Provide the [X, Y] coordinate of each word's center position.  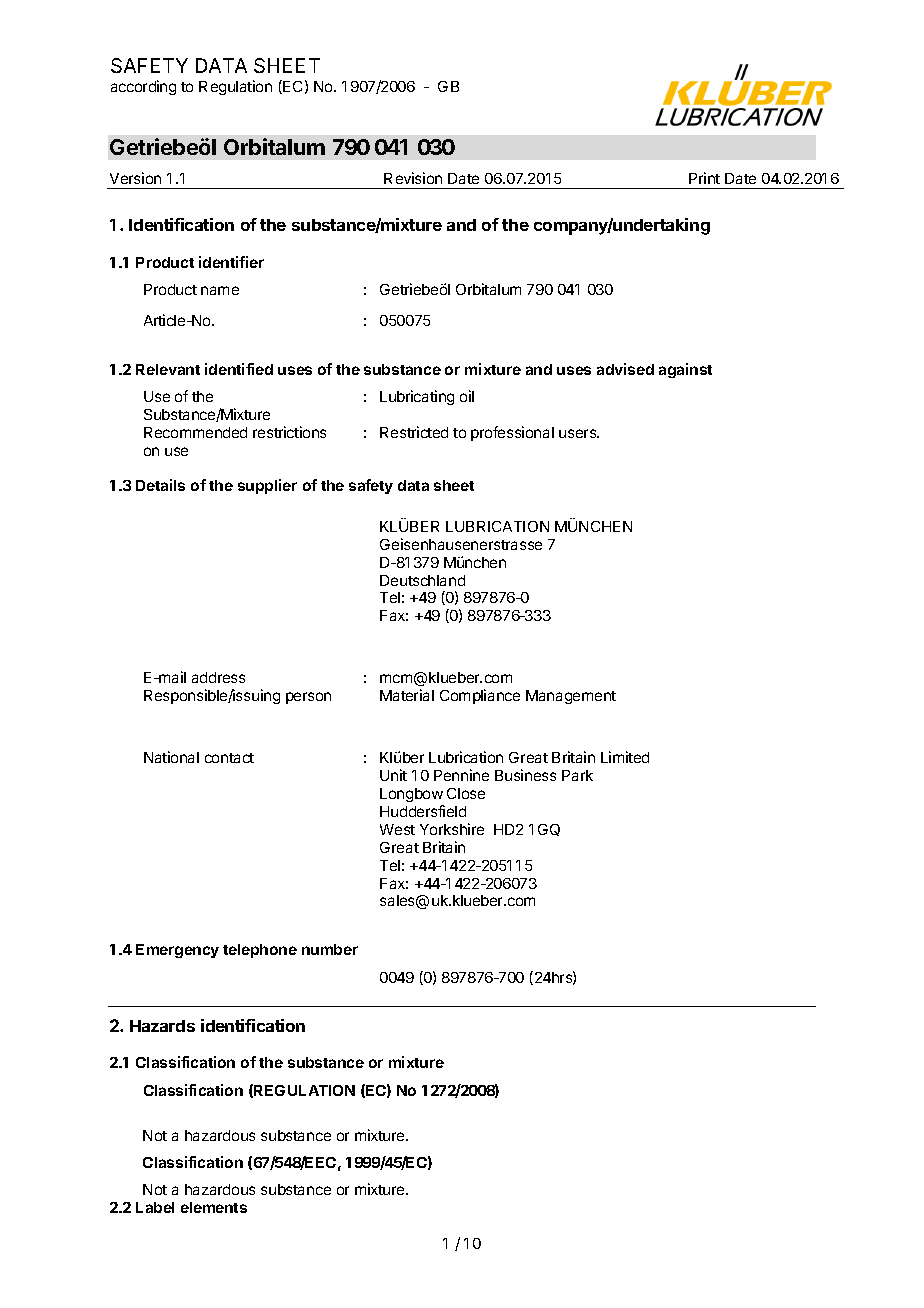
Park [577, 775]
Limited [625, 757]
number [330, 949]
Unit [393, 775]
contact [229, 758]
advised [625, 369]
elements [214, 1207]
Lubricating [417, 397]
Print [704, 178]
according [143, 87]
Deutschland [422, 580]
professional [512, 433]
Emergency [177, 951]
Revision [413, 178]
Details [160, 485]
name [220, 290]
